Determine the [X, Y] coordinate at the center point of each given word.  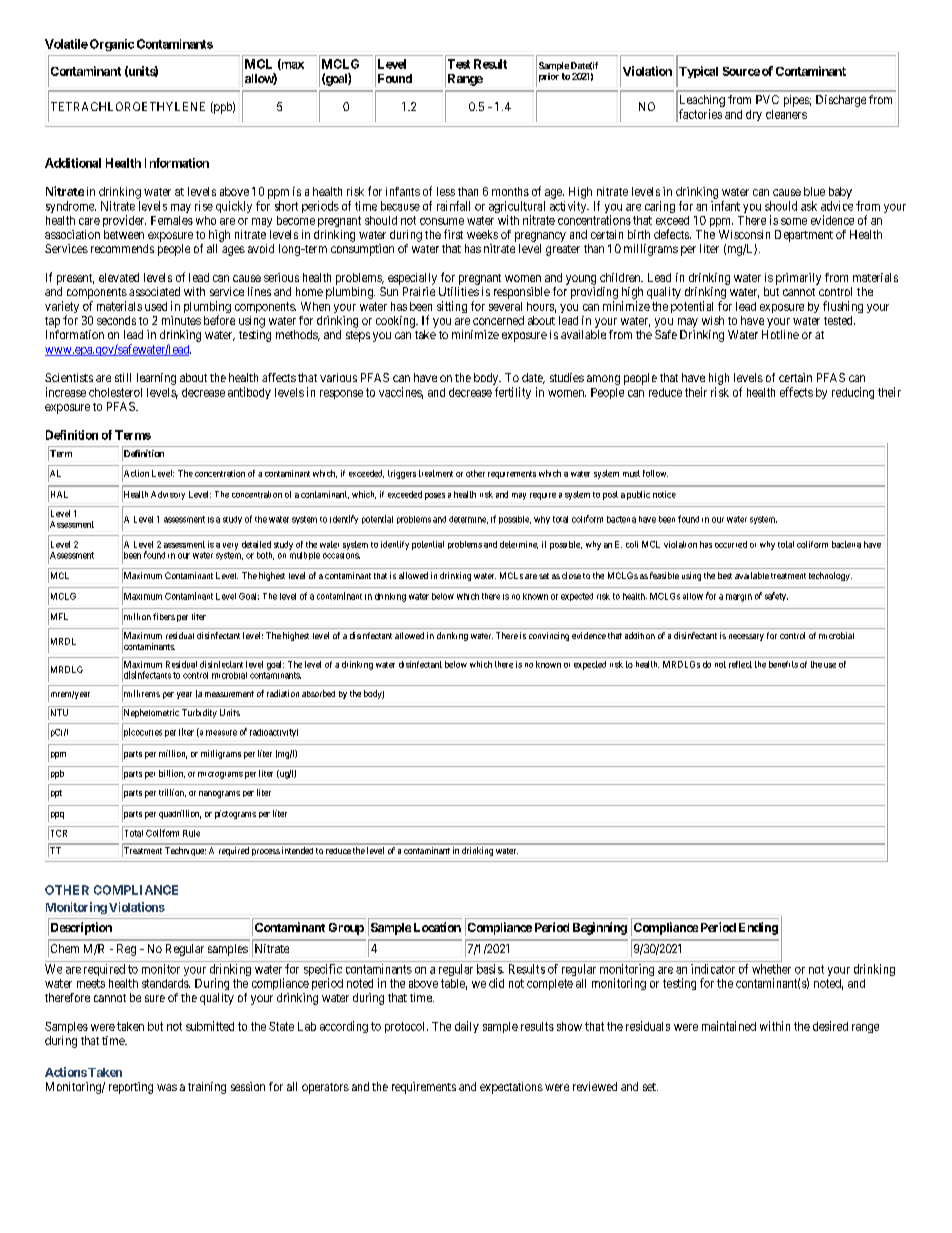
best [725, 575]
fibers [164, 616]
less [446, 191]
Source [741, 71]
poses [435, 496]
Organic [112, 45]
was [167, 1087]
